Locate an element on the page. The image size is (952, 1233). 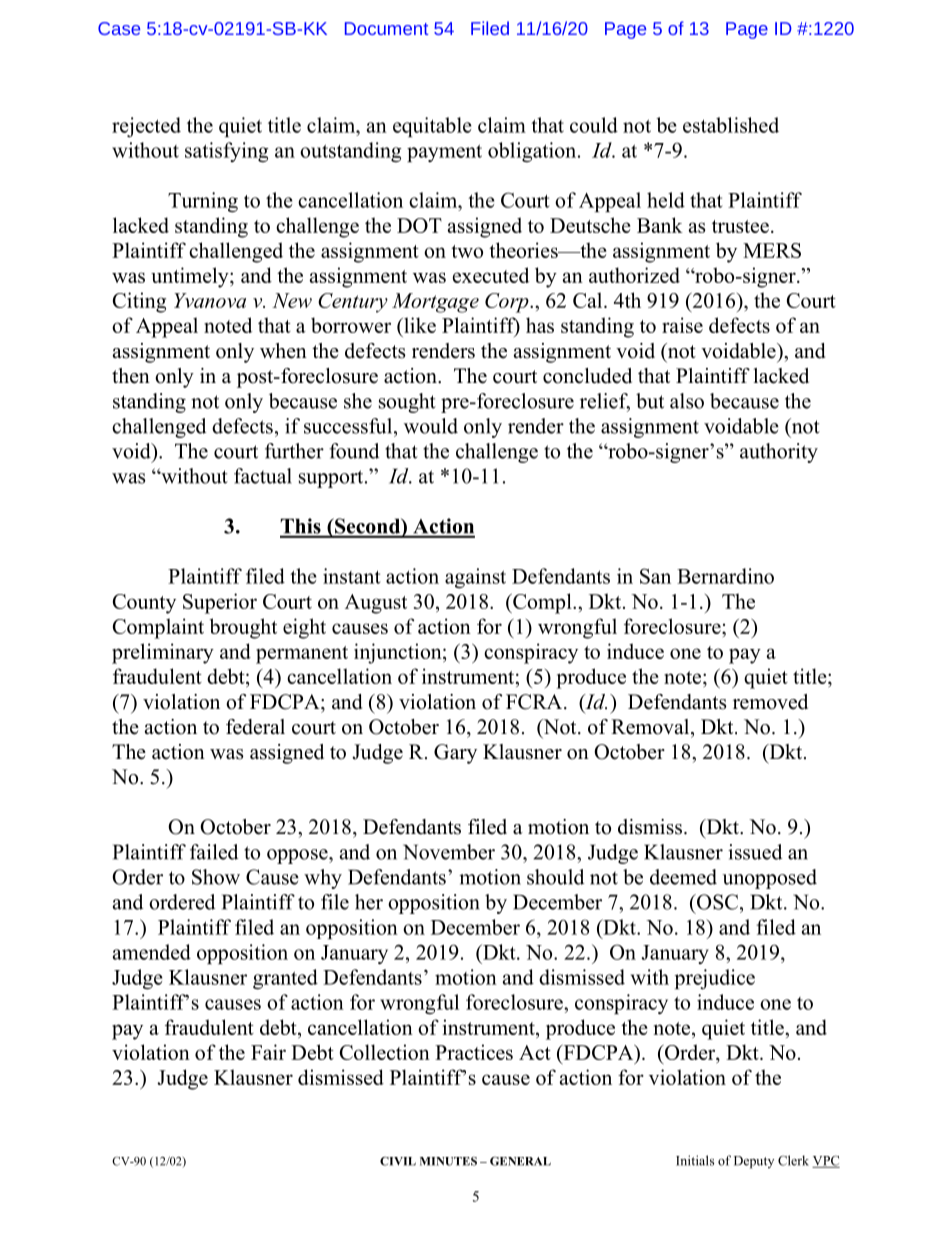
established is located at coordinates (731, 125).
